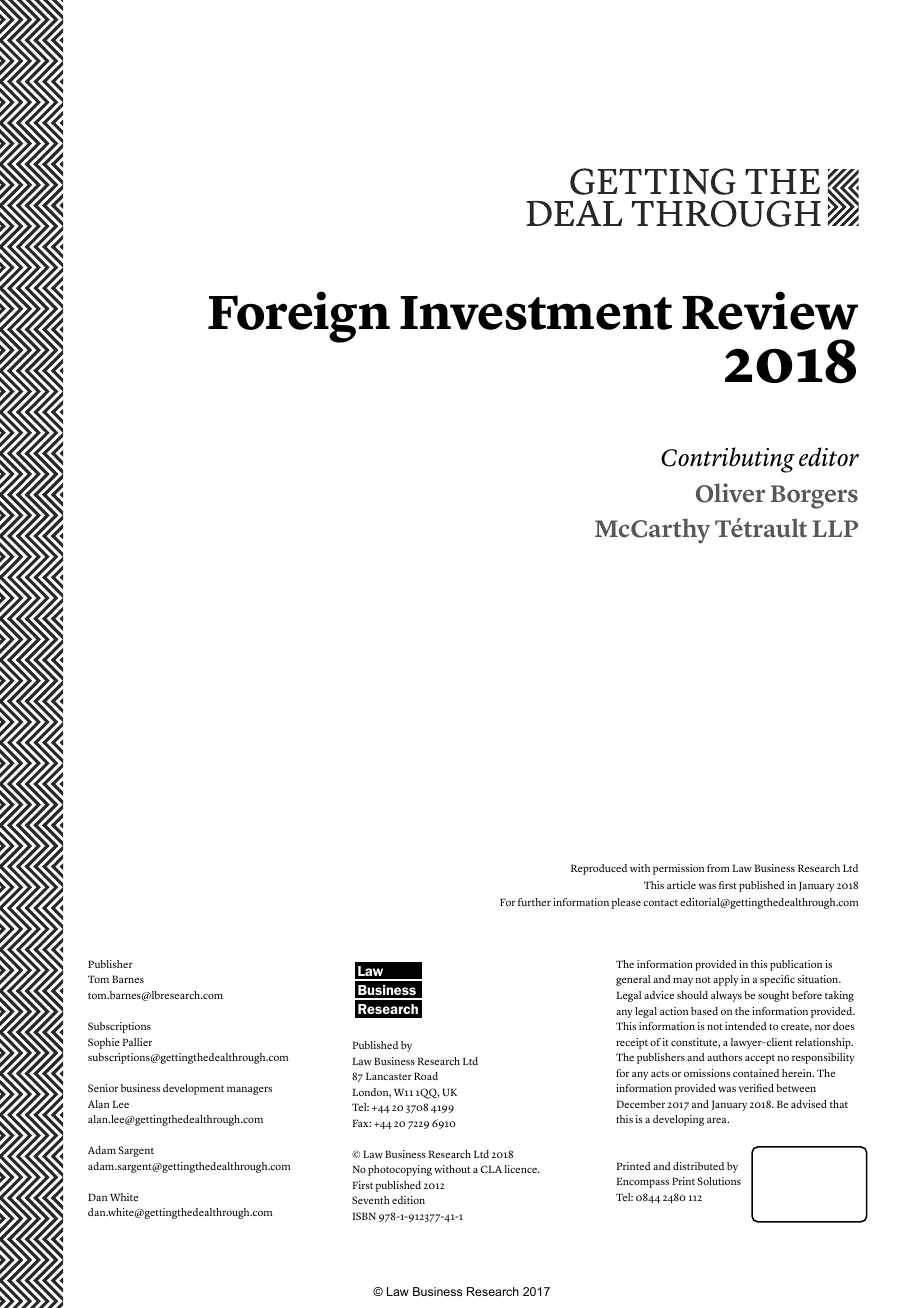 This document has width=924, height=1308. I want to click on CLA, so click(491, 1169).
